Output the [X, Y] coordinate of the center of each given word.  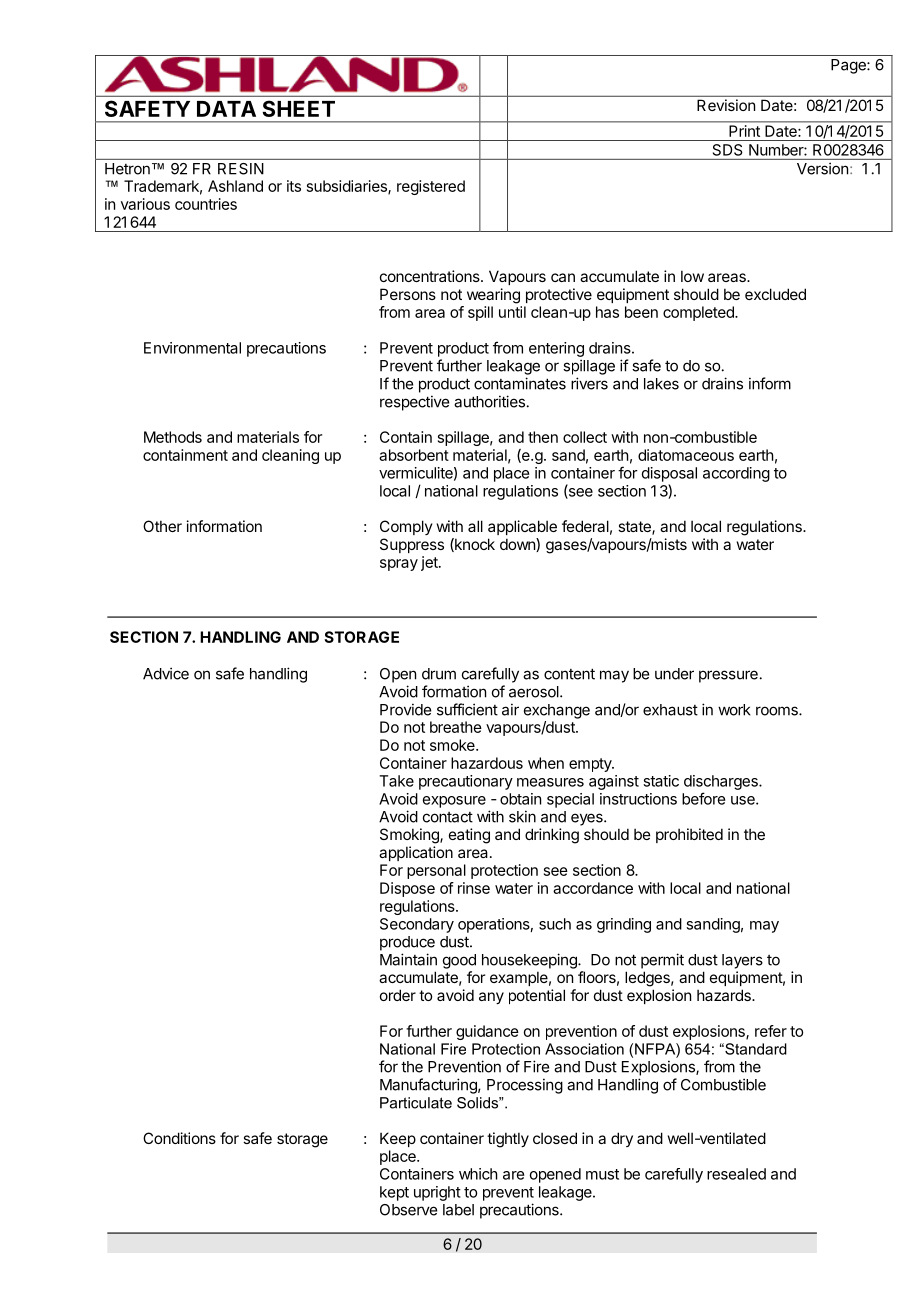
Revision [726, 105]
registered [431, 187]
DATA [226, 109]
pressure [728, 676]
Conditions [179, 1138]
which [478, 1174]
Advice [166, 673]
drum [439, 674]
